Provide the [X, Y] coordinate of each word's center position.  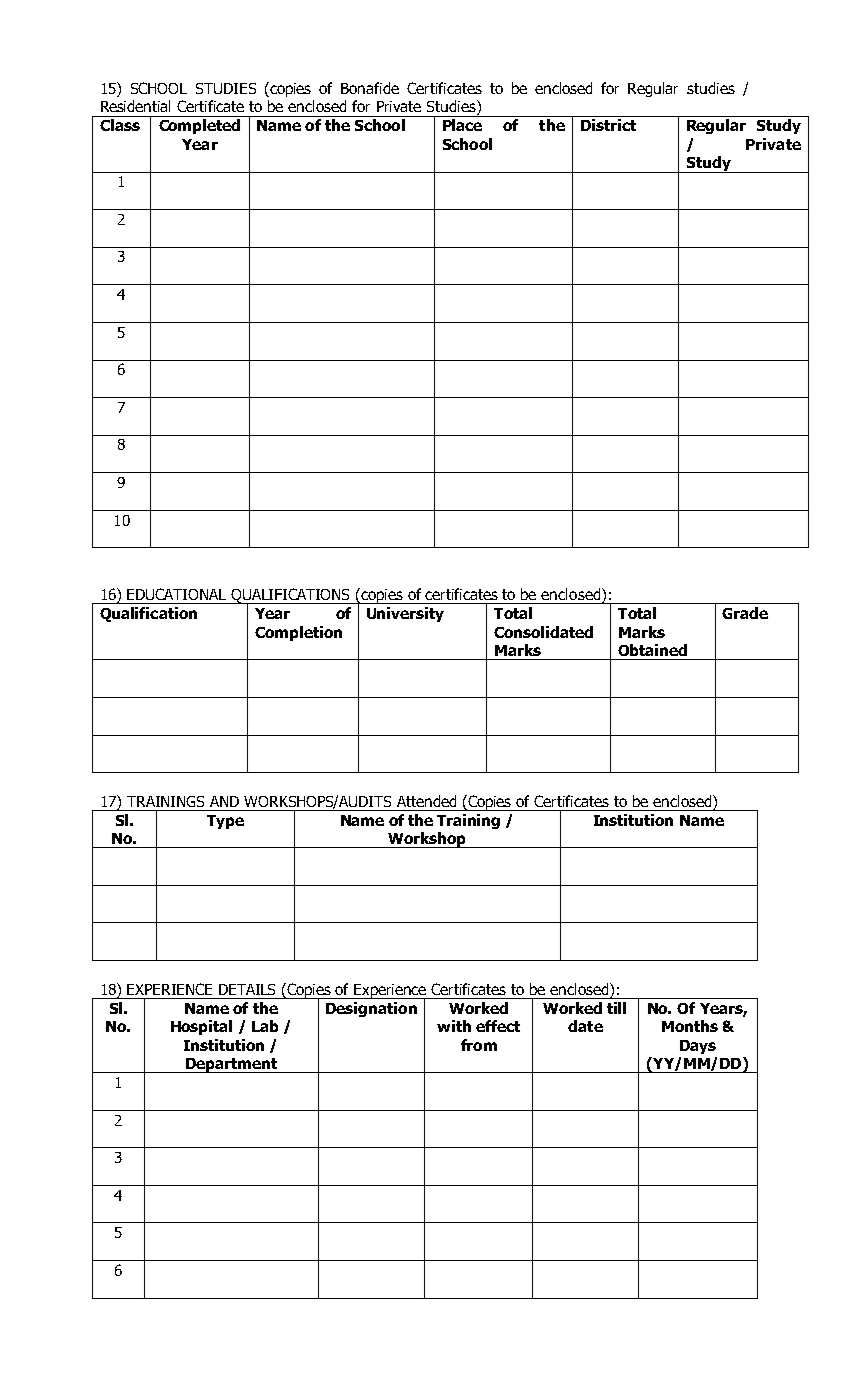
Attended [426, 801]
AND [224, 801]
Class [120, 125]
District [608, 125]
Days [698, 1047]
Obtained [652, 650]
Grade [745, 613]
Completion [298, 633]
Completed [199, 126]
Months [690, 1026]
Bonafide [370, 88]
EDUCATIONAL [176, 594]
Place [462, 125]
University [405, 614]
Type [225, 822]
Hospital [201, 1027]
